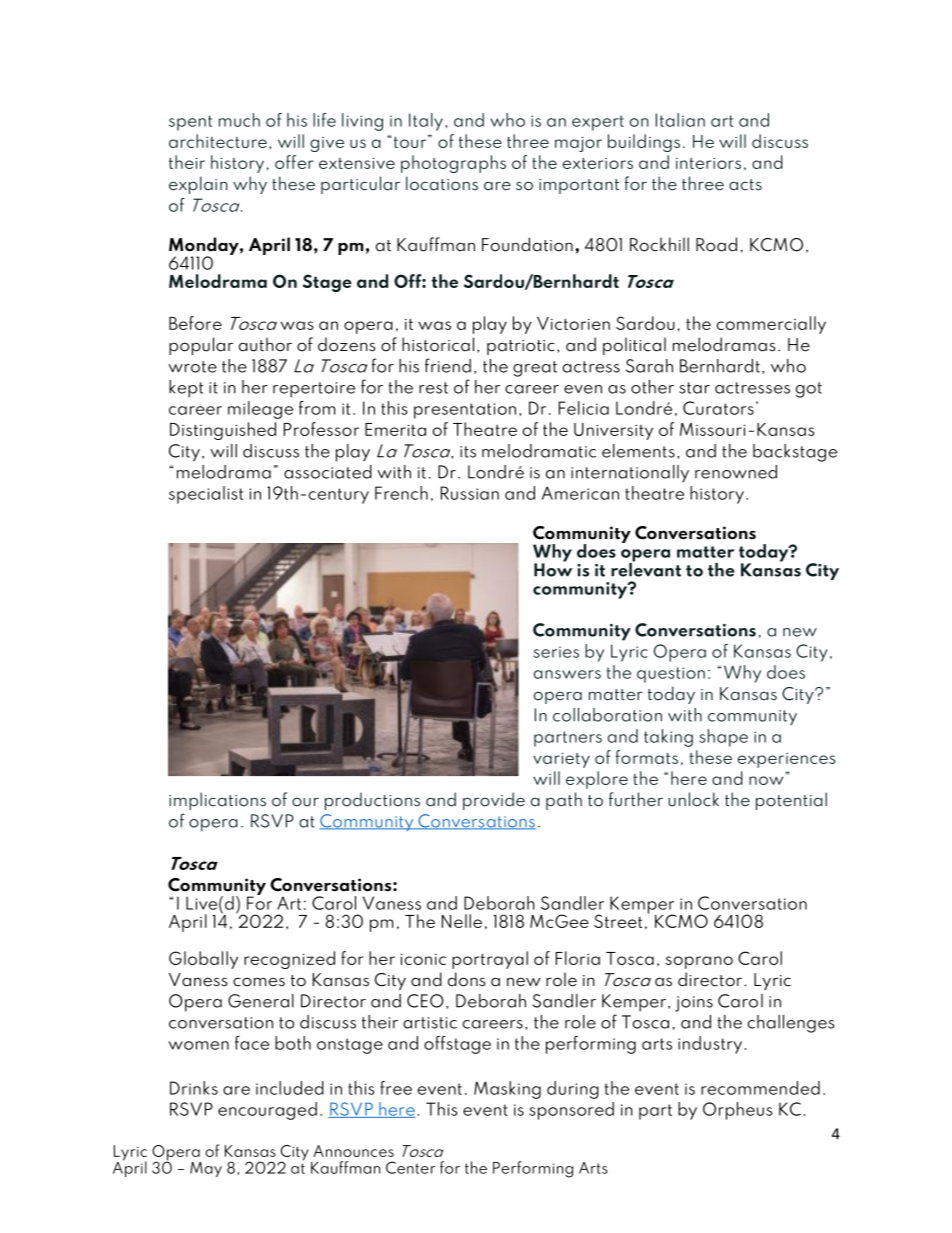 This screenshot has width=952, height=1233. I want to click on Curators, so click(718, 408).
